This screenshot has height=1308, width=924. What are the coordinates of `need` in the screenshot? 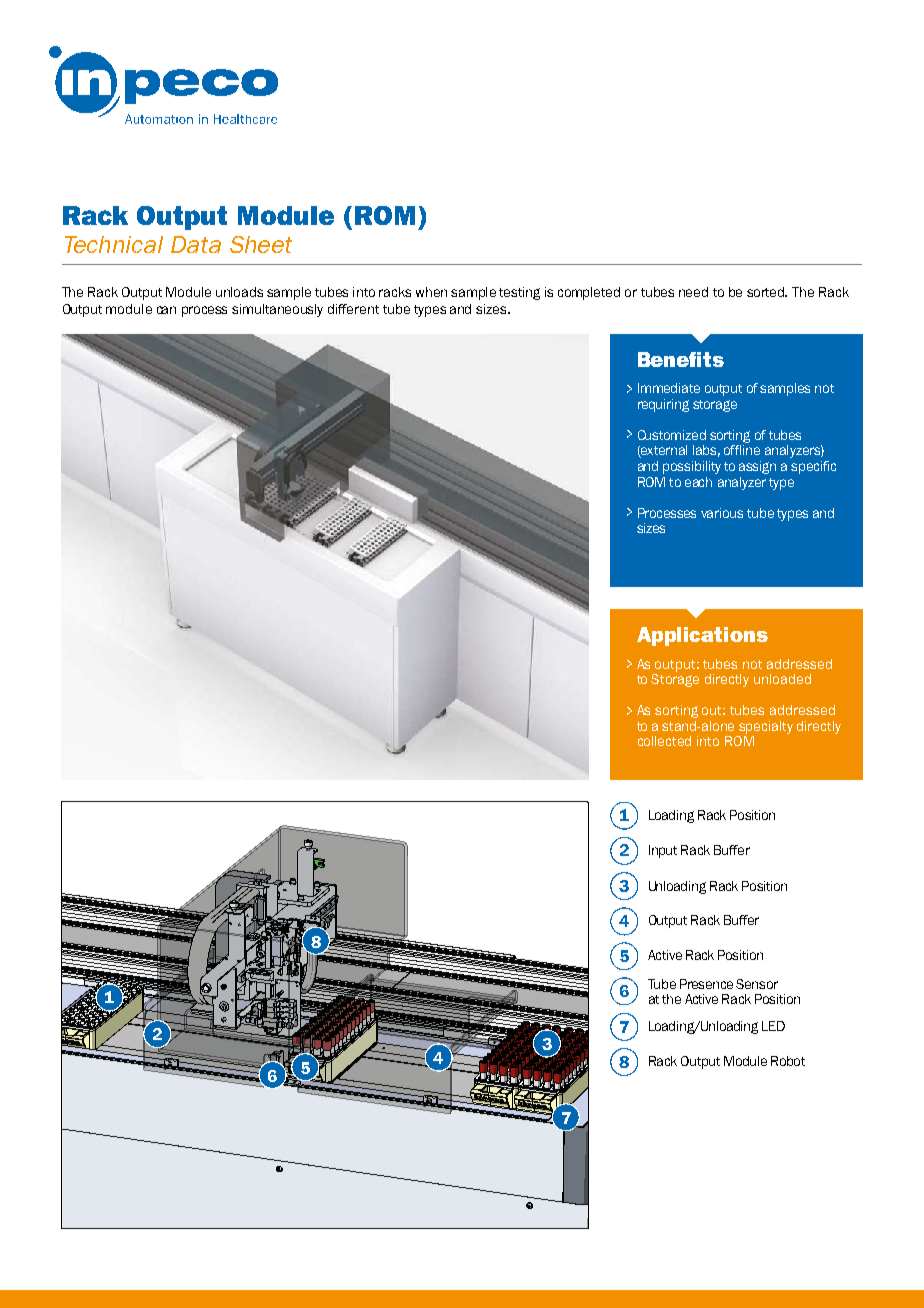 It's located at (693, 292).
